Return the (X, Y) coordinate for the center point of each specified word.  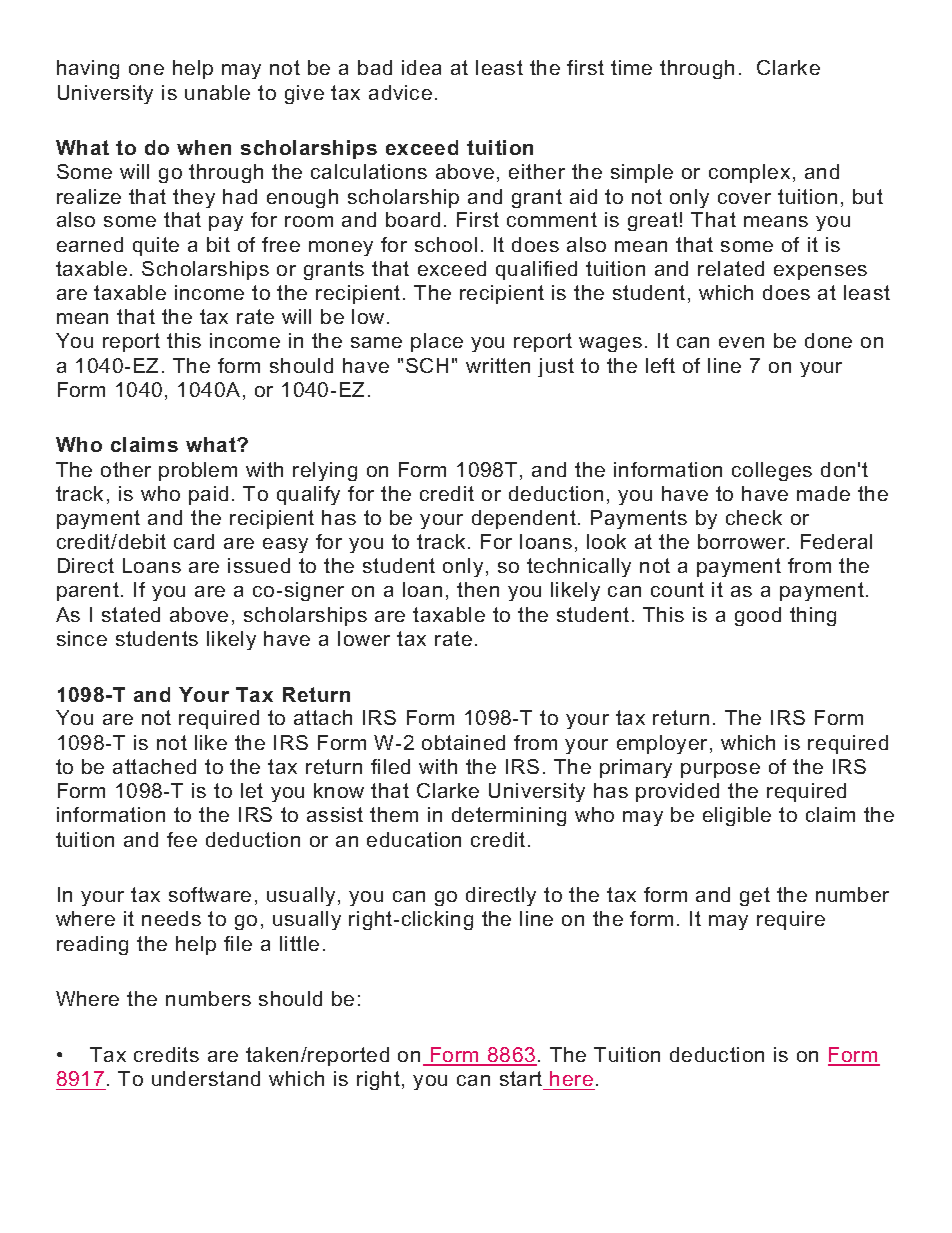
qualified (536, 270)
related (731, 268)
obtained (463, 742)
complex (749, 173)
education (414, 839)
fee (182, 839)
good (758, 616)
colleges (772, 471)
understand (206, 1078)
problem (198, 471)
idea (421, 67)
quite (156, 246)
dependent (524, 519)
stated (131, 614)
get (755, 896)
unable (217, 92)
